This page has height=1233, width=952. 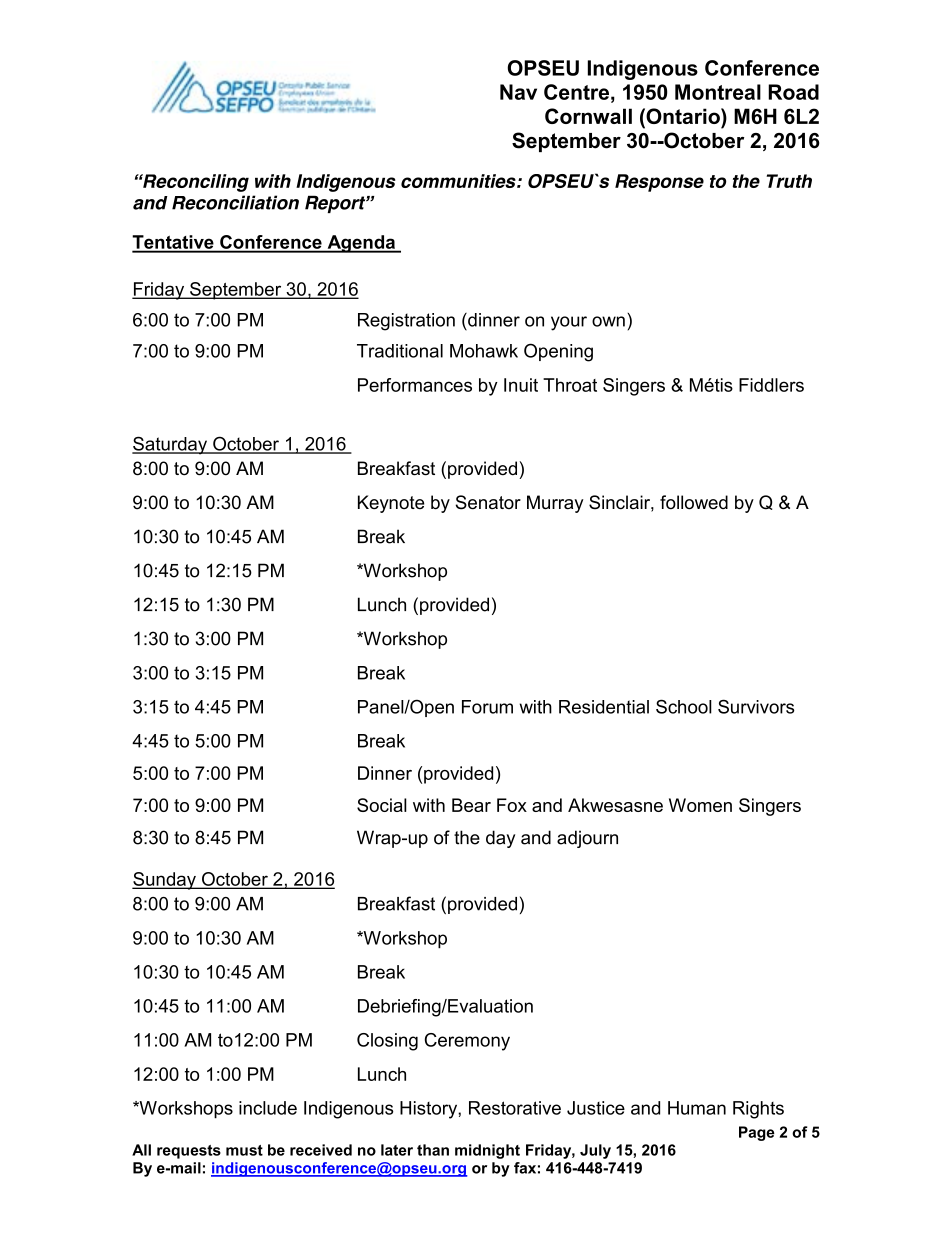 What do you see at coordinates (471, 805) in the page?
I see `Bear` at bounding box center [471, 805].
